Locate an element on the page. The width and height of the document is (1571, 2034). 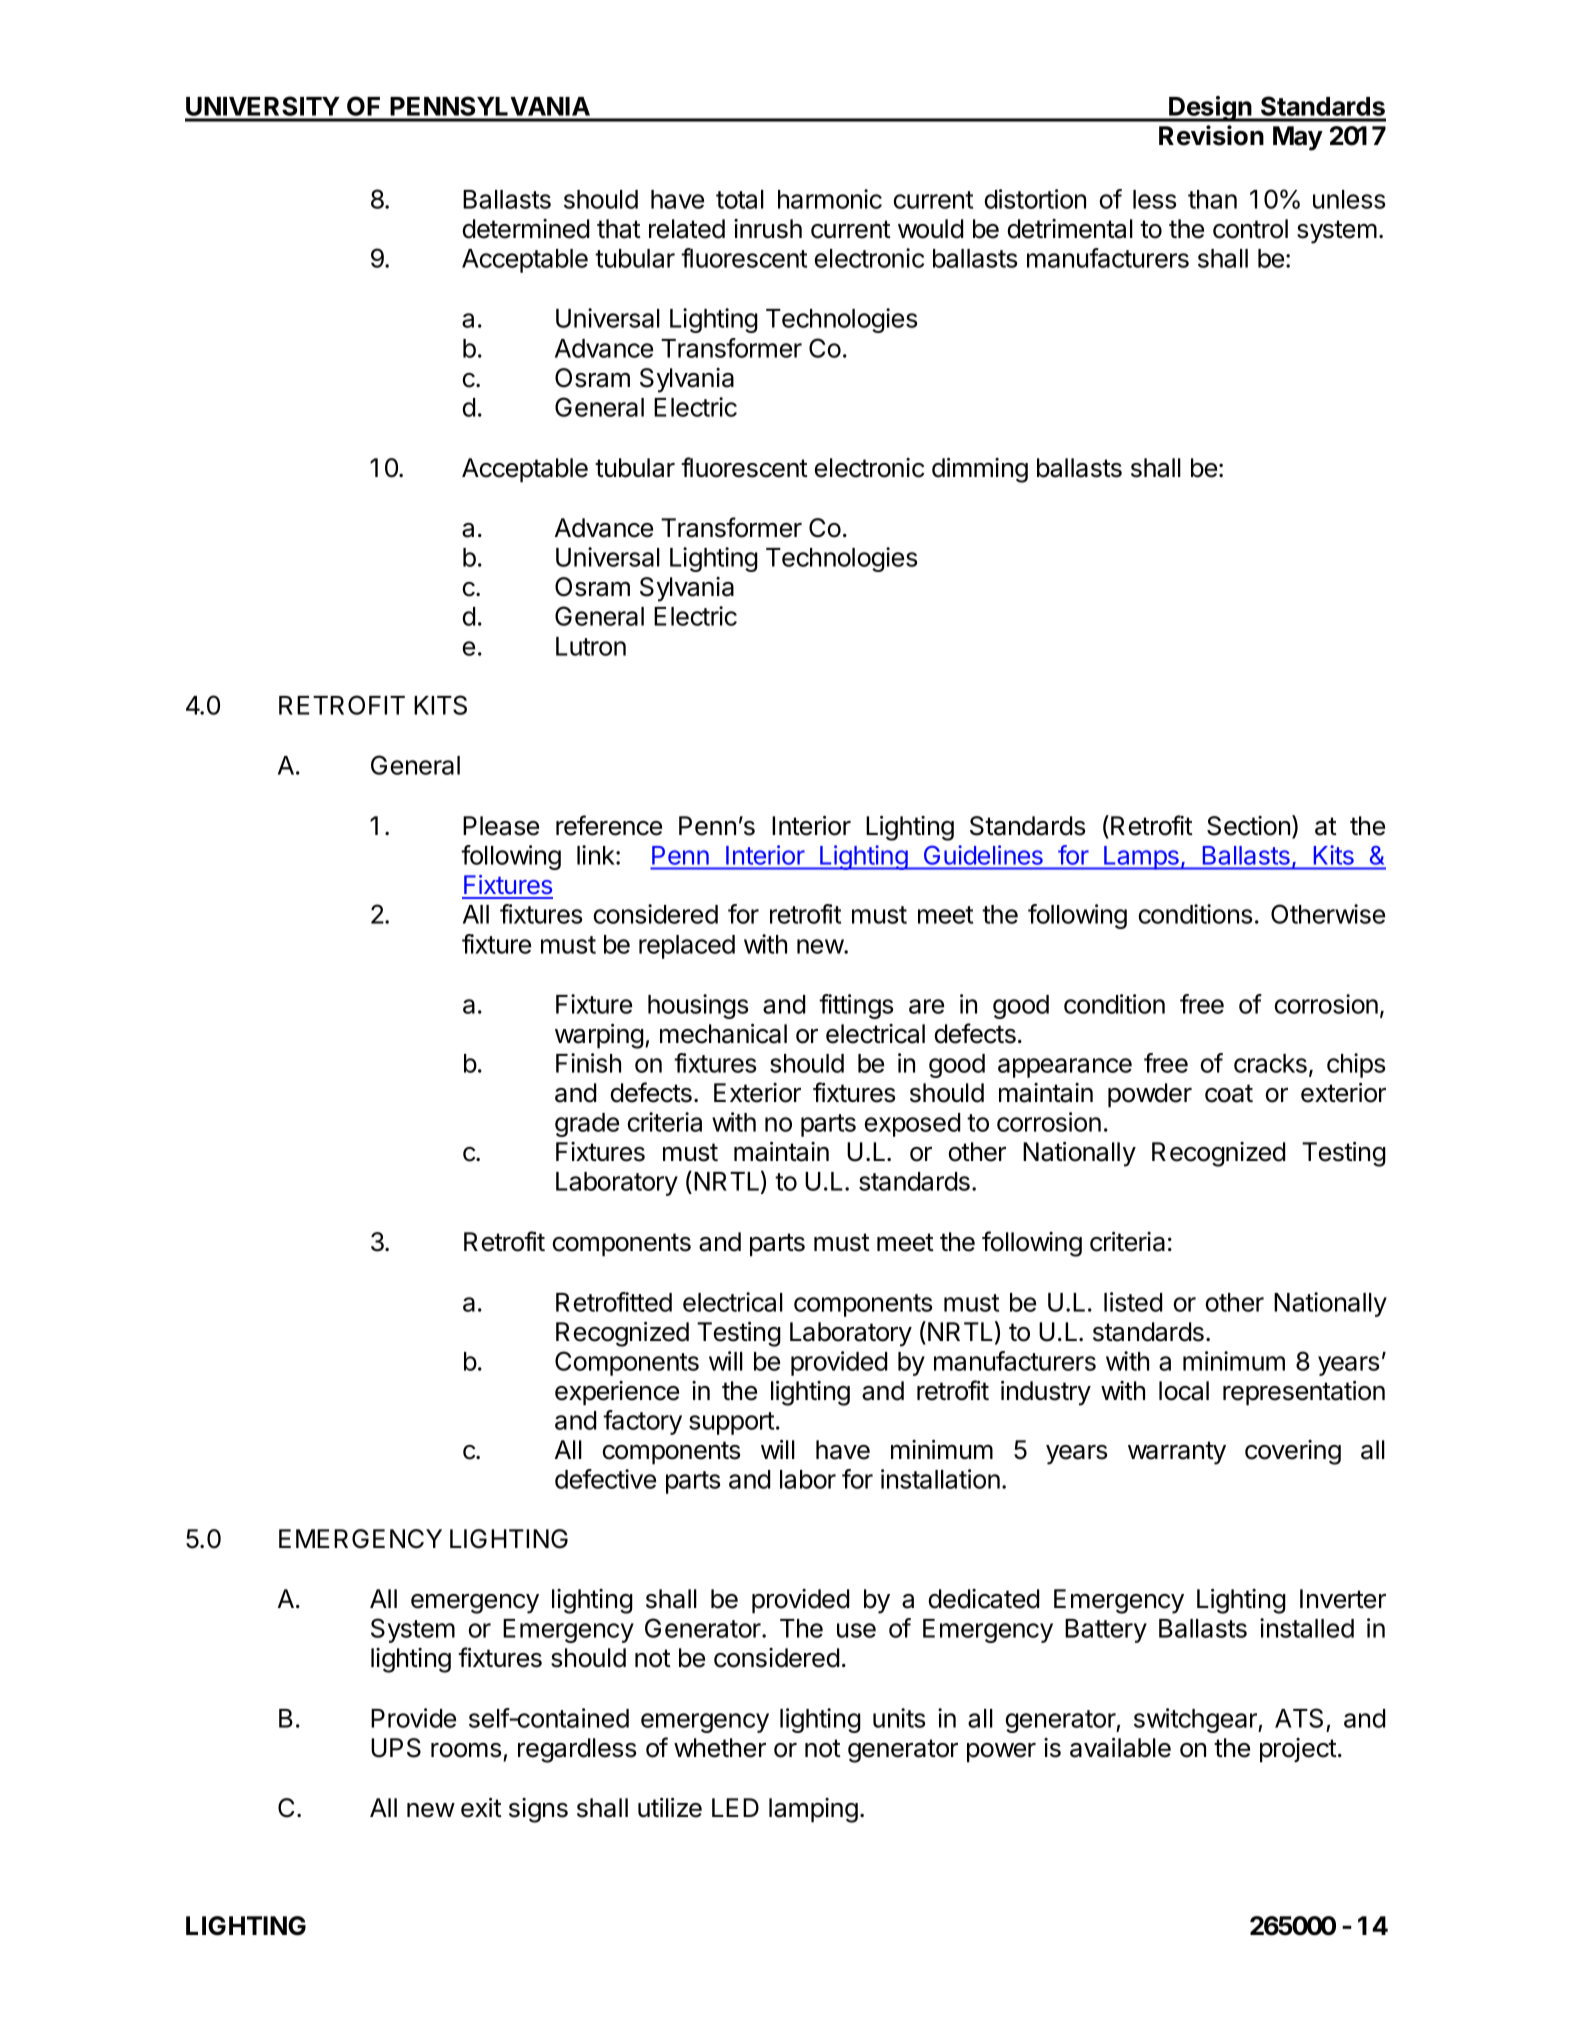
installation is located at coordinates (940, 1479).
